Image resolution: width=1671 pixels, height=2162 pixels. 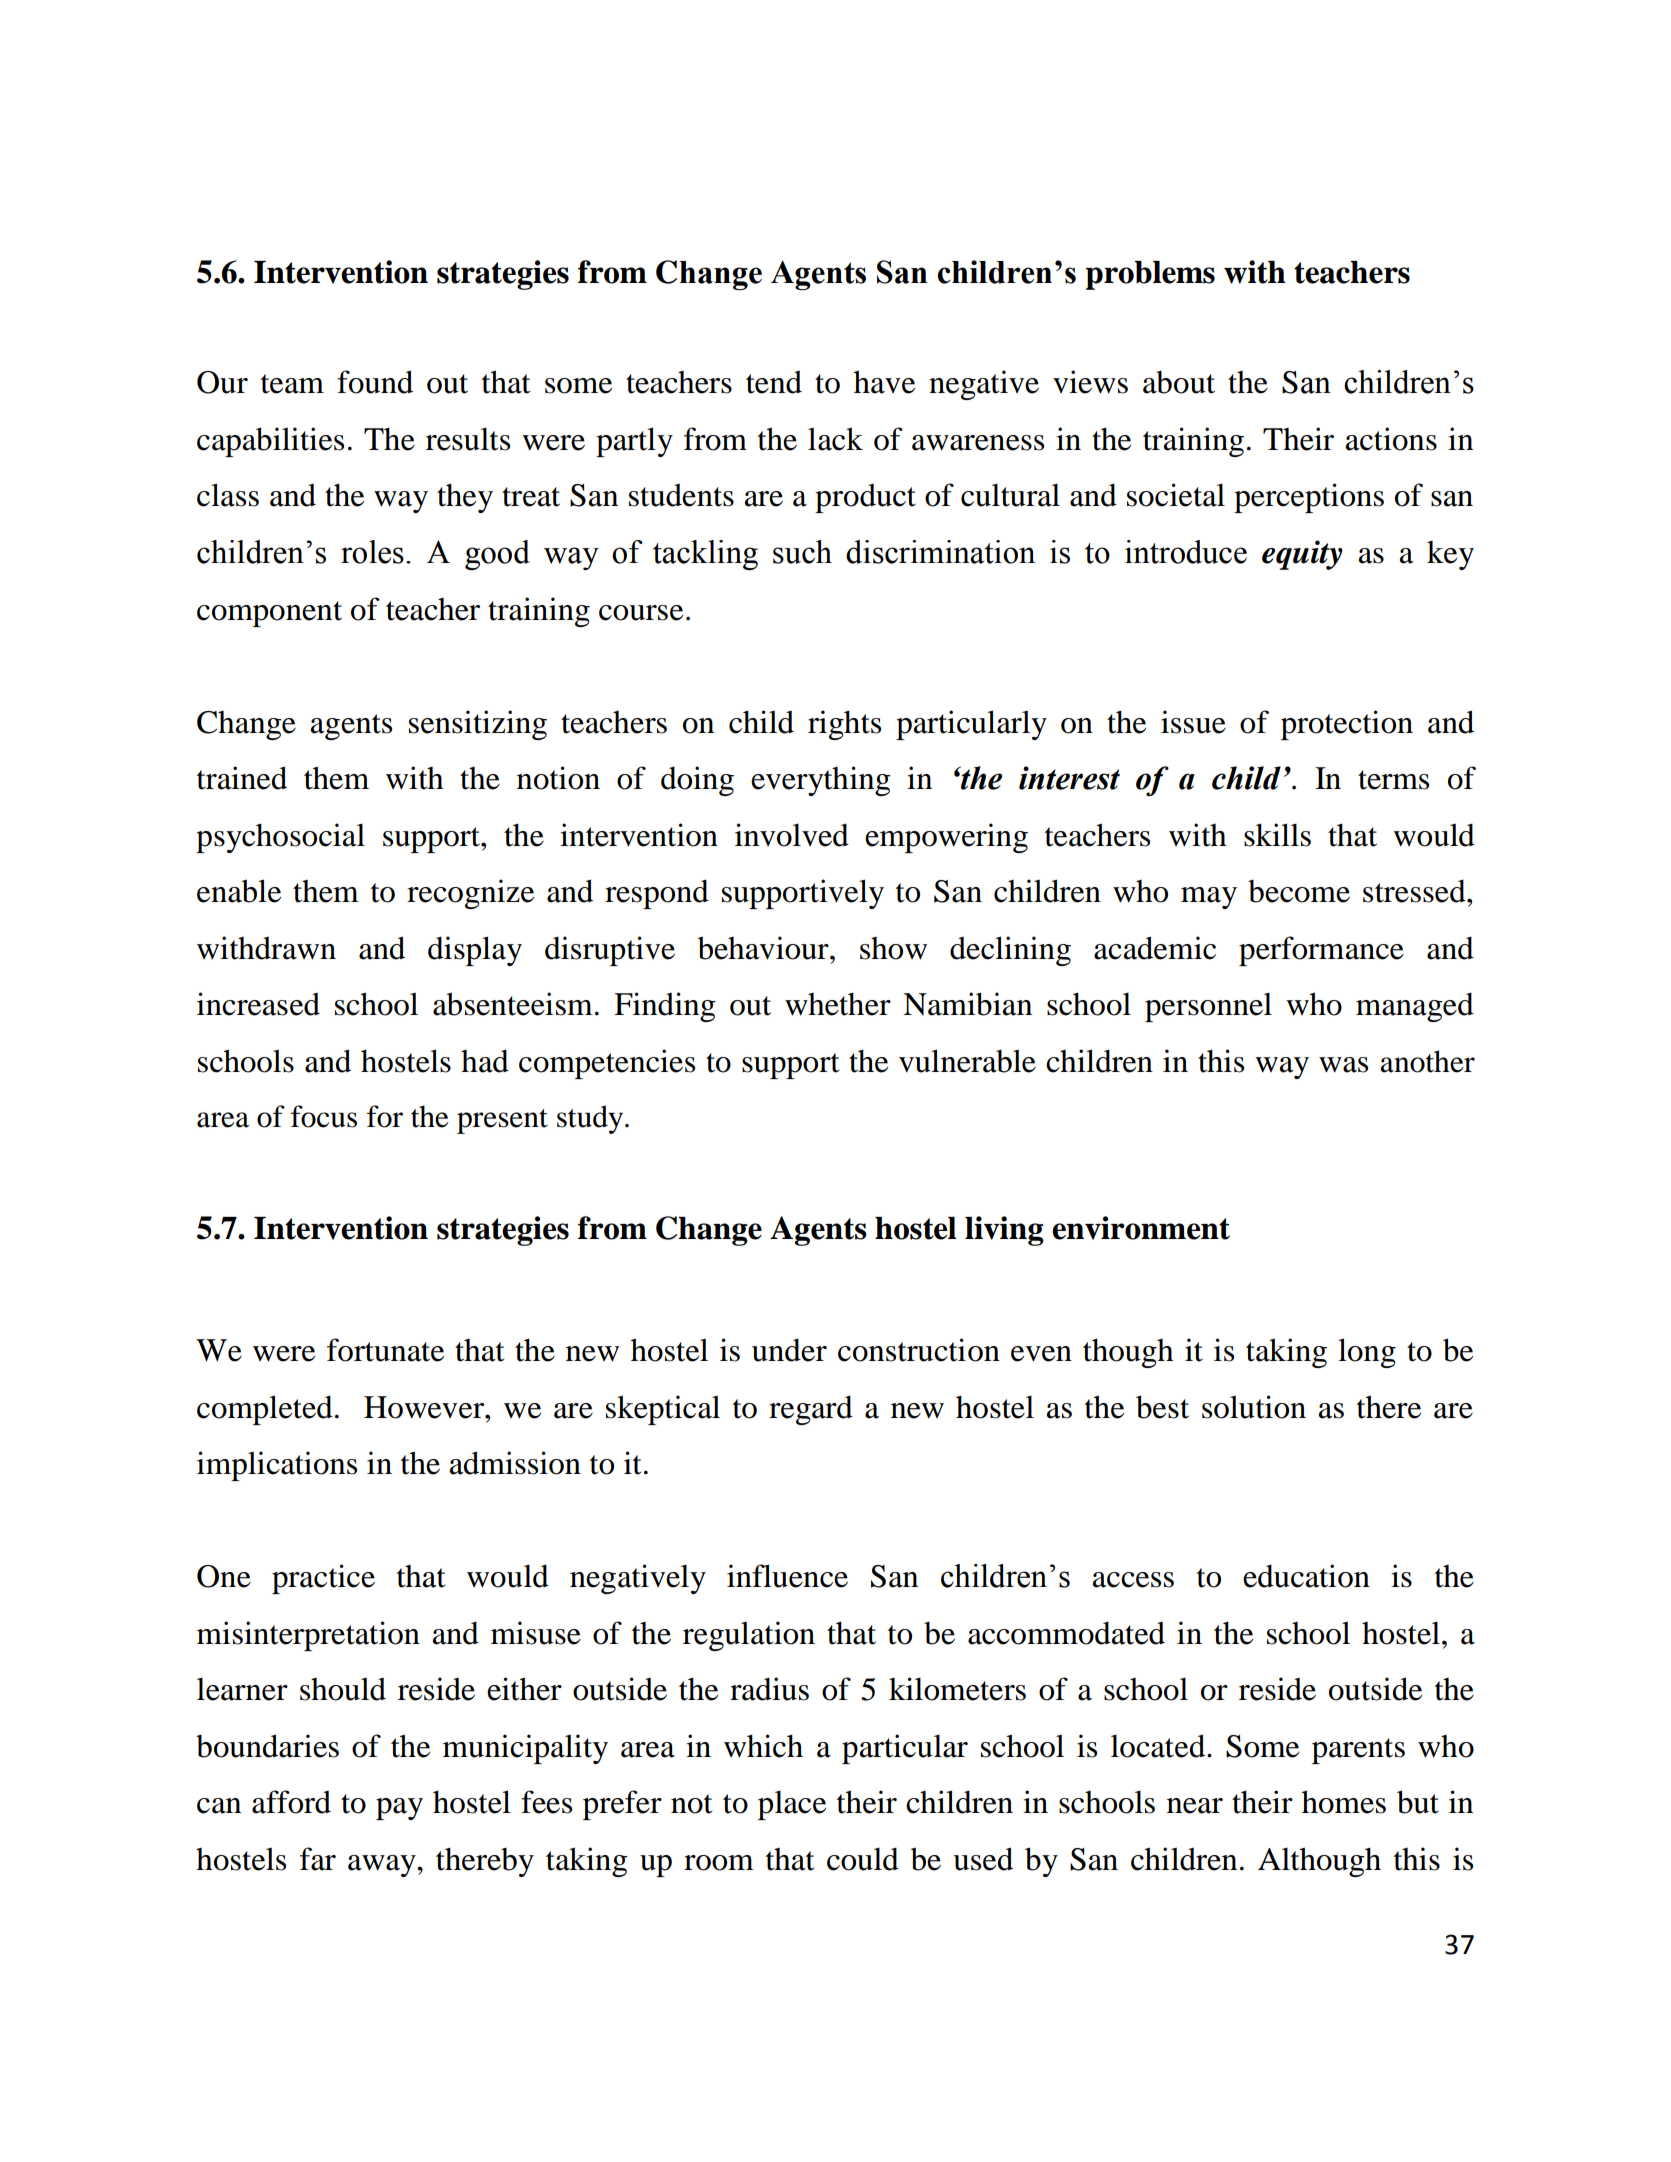 I want to click on skills, so click(x=1277, y=835).
